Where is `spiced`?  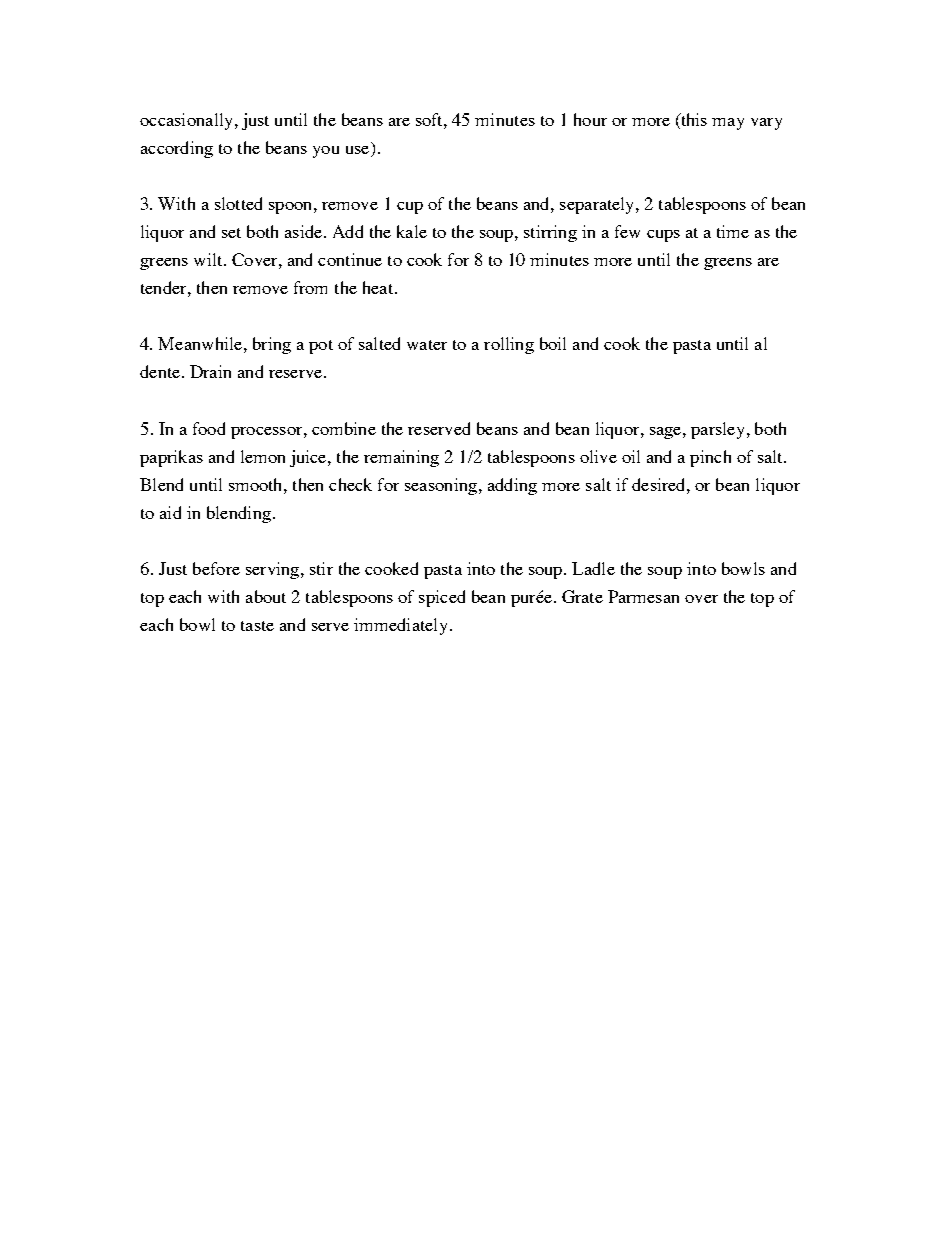 spiced is located at coordinates (442, 598).
